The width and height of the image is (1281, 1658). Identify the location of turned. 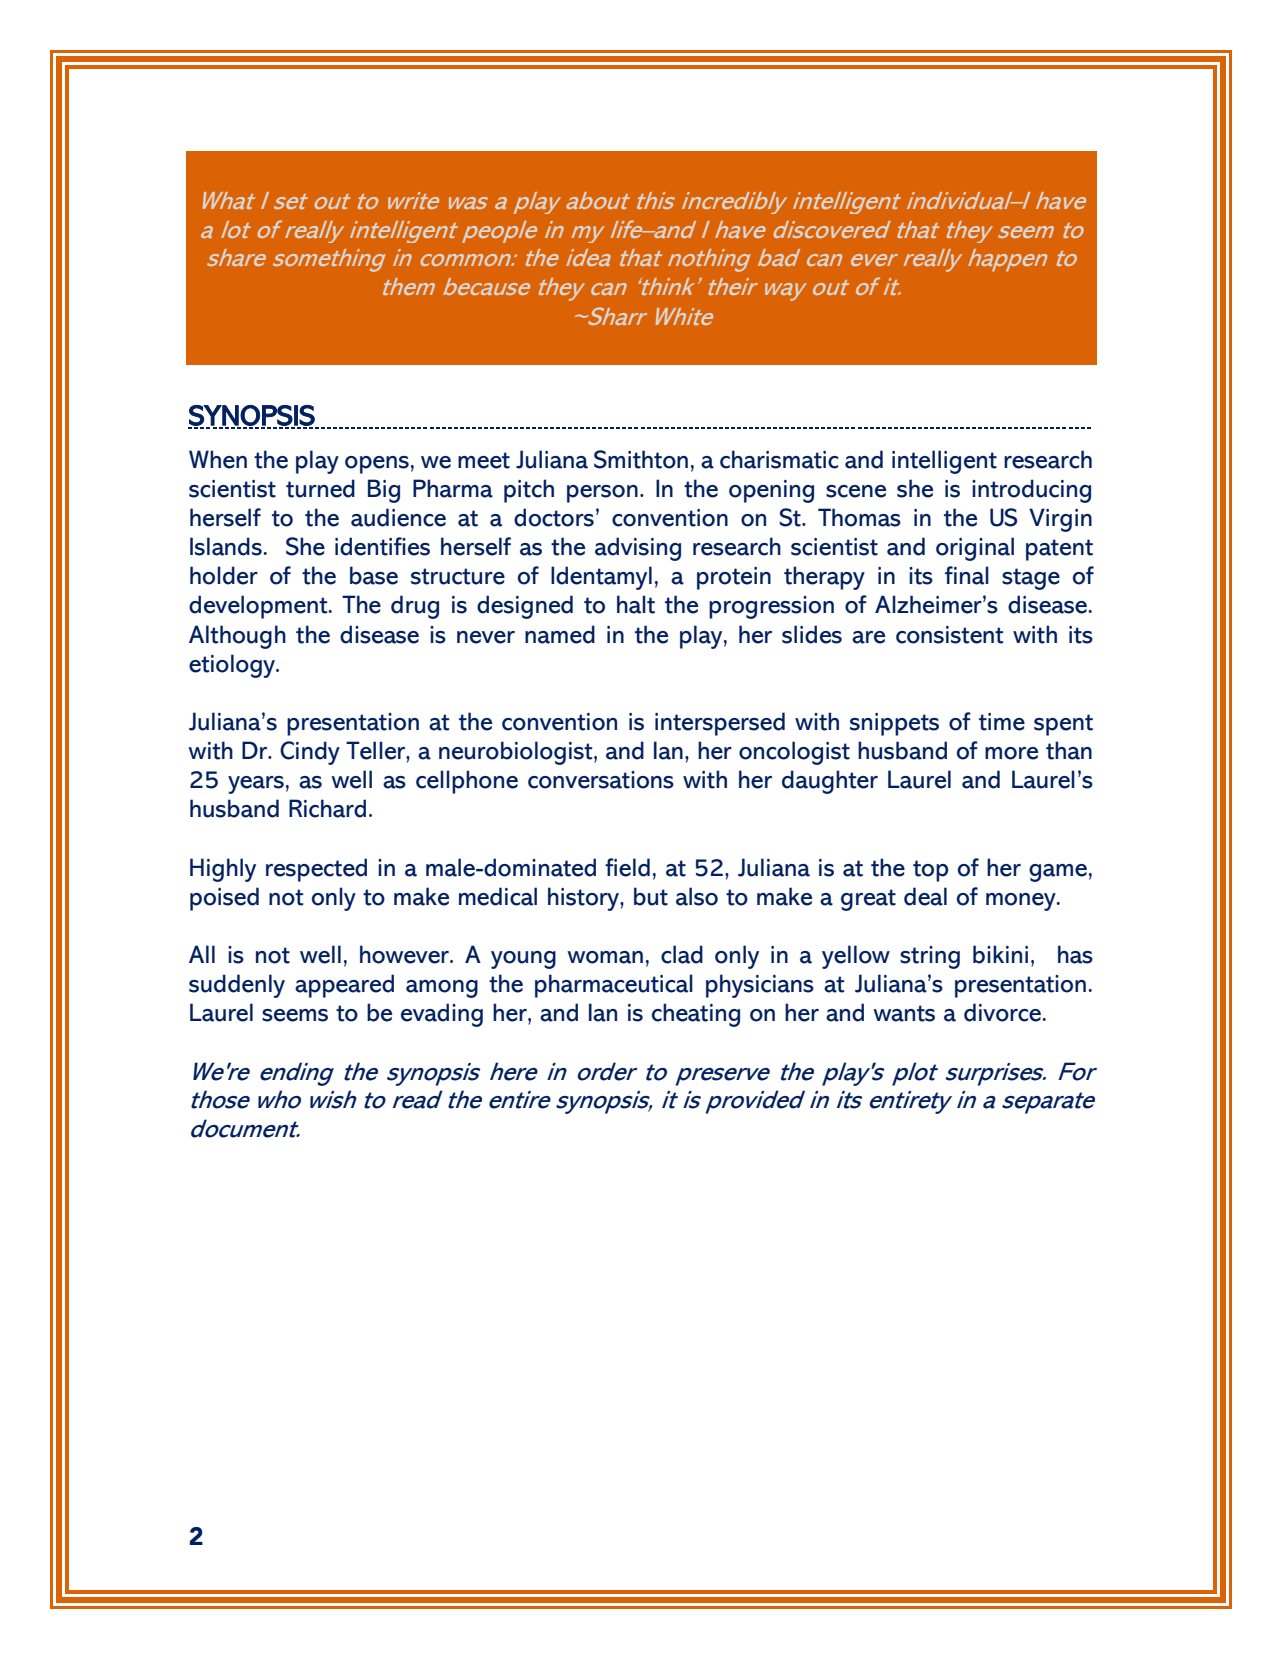
(320, 488).
